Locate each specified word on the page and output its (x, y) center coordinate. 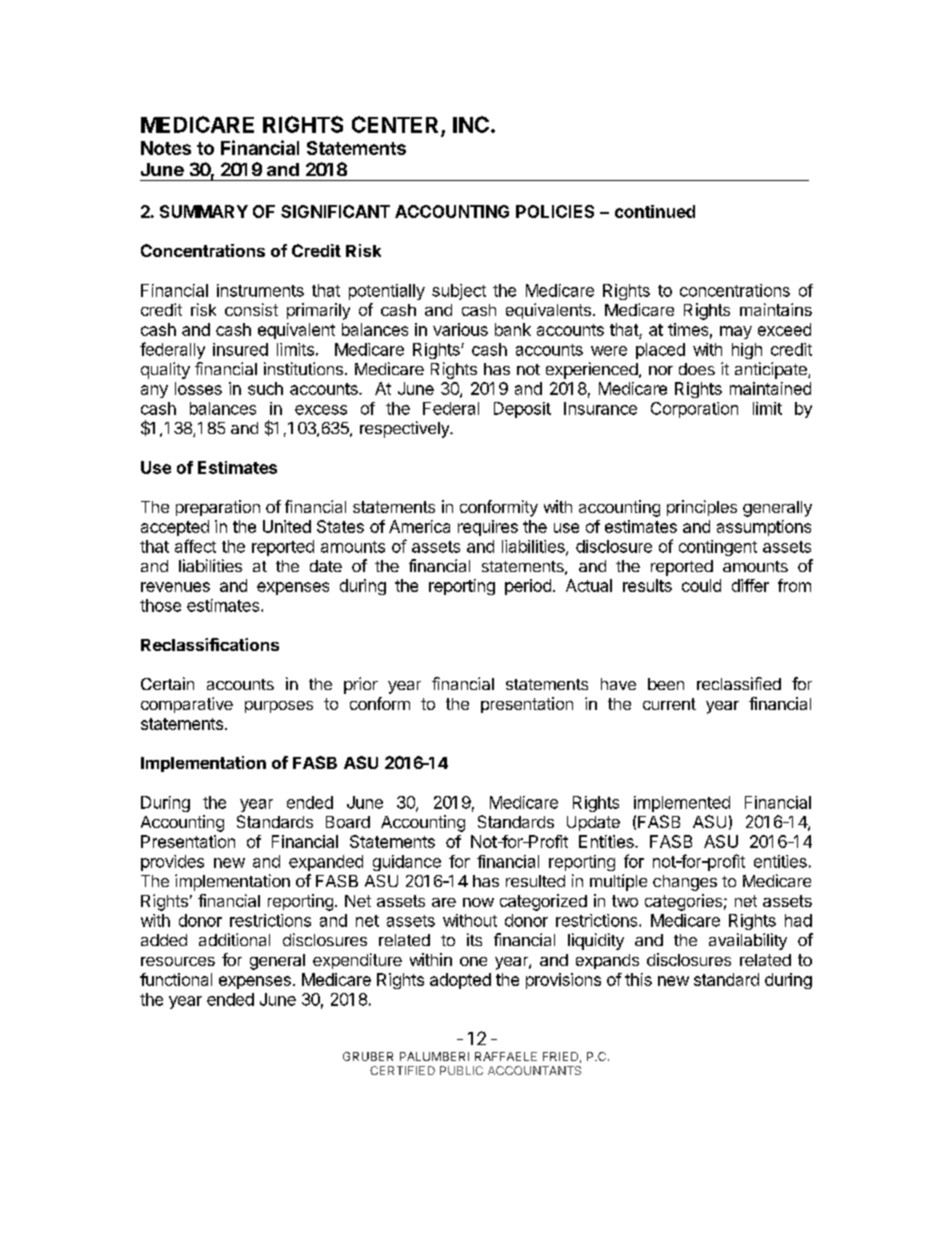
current (669, 704)
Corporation (694, 410)
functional (176, 979)
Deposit (522, 410)
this (638, 979)
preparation (218, 508)
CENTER (395, 124)
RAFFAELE (506, 1056)
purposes (279, 707)
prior (361, 685)
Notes (166, 148)
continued (655, 211)
